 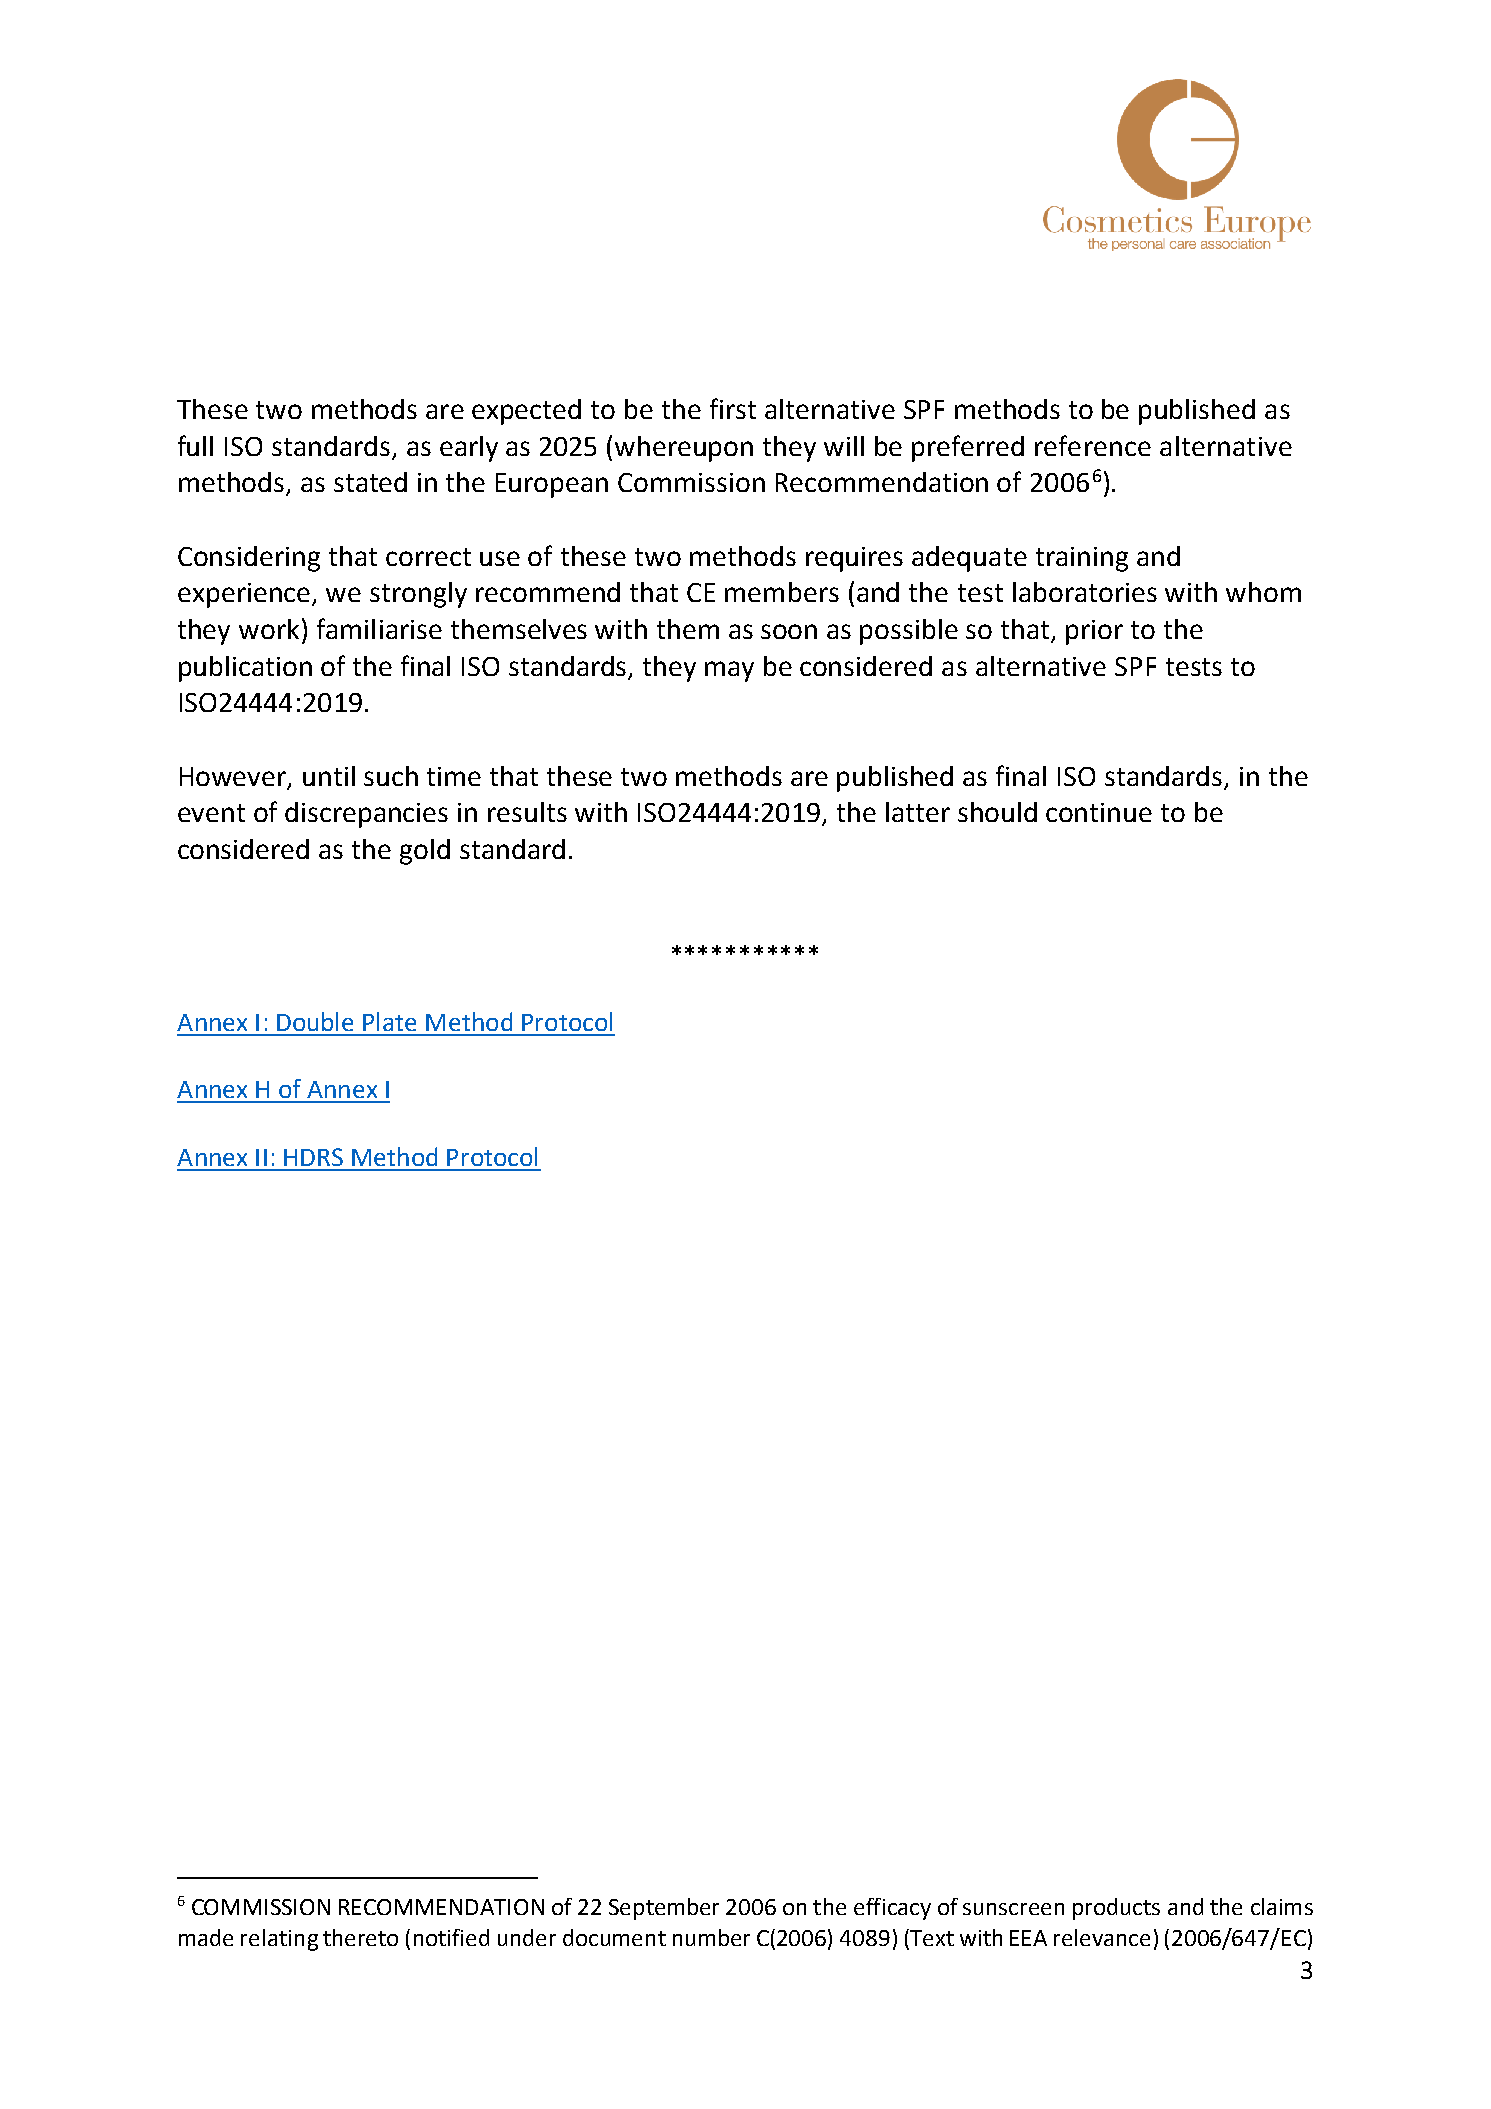 What do you see at coordinates (1099, 812) in the screenshot?
I see `continue` at bounding box center [1099, 812].
